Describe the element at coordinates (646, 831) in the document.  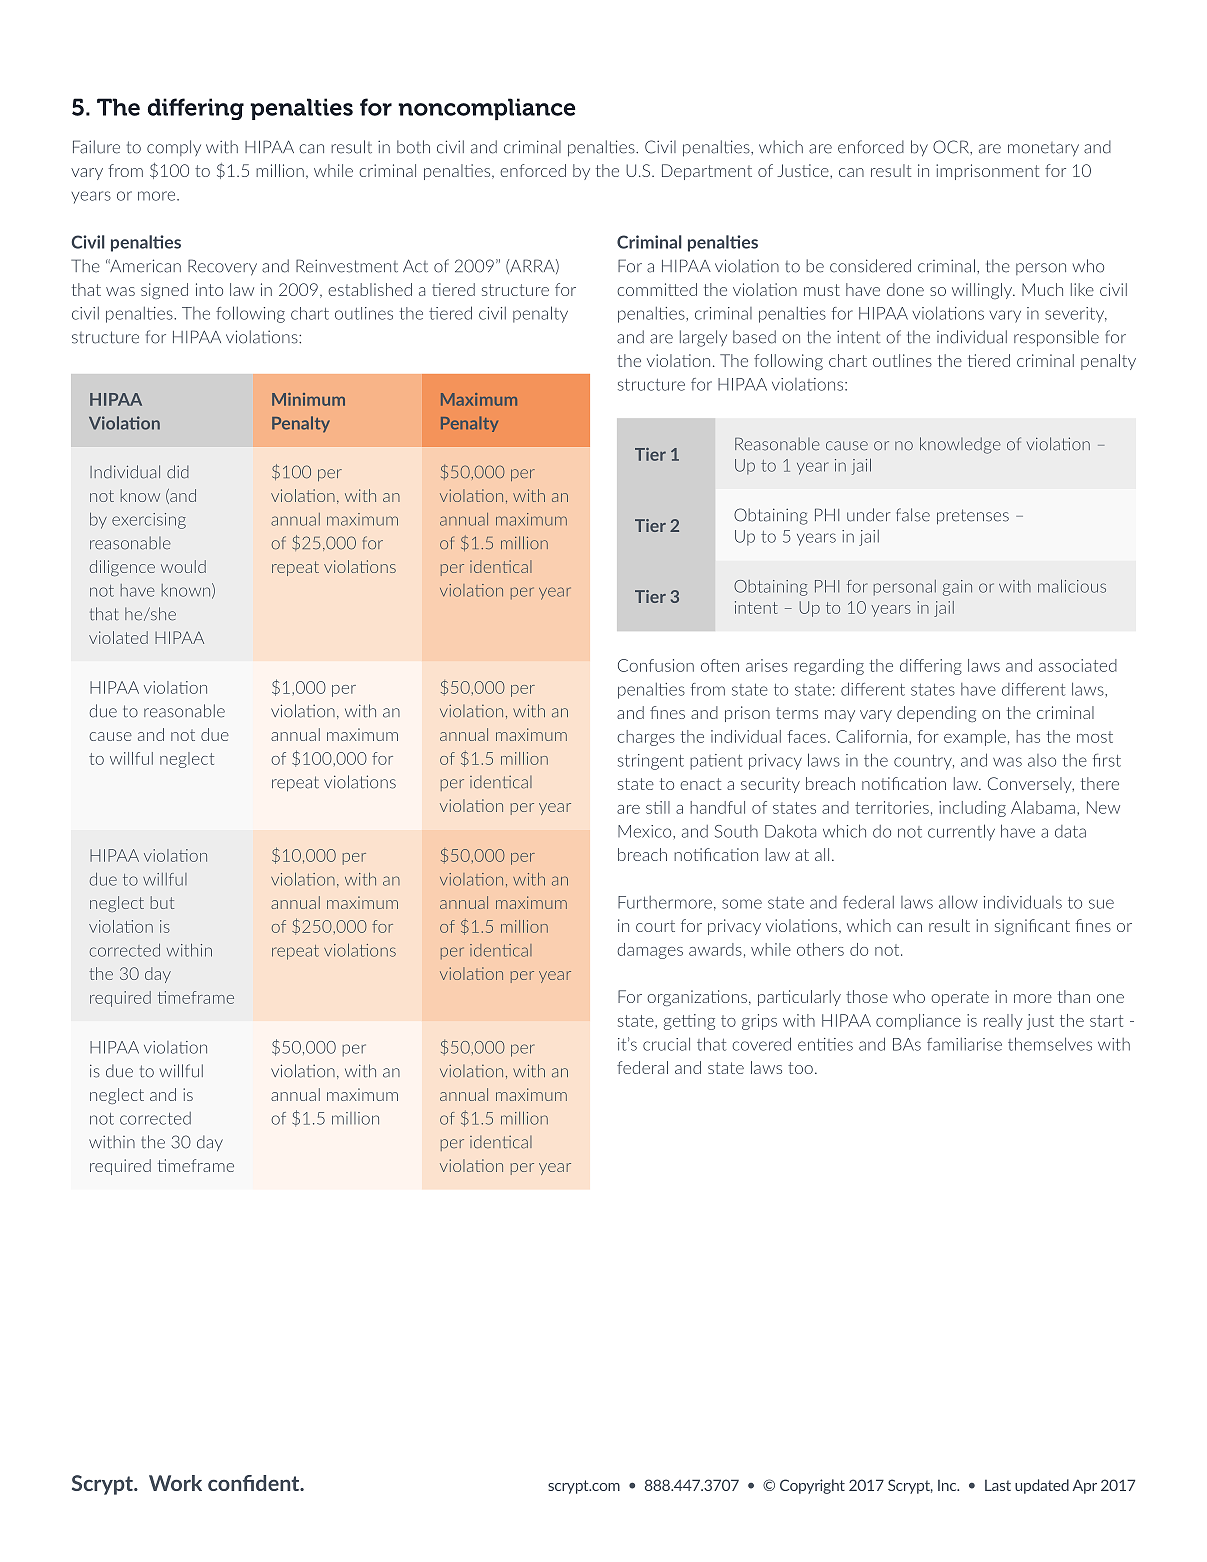
I see `Mexico` at that location.
